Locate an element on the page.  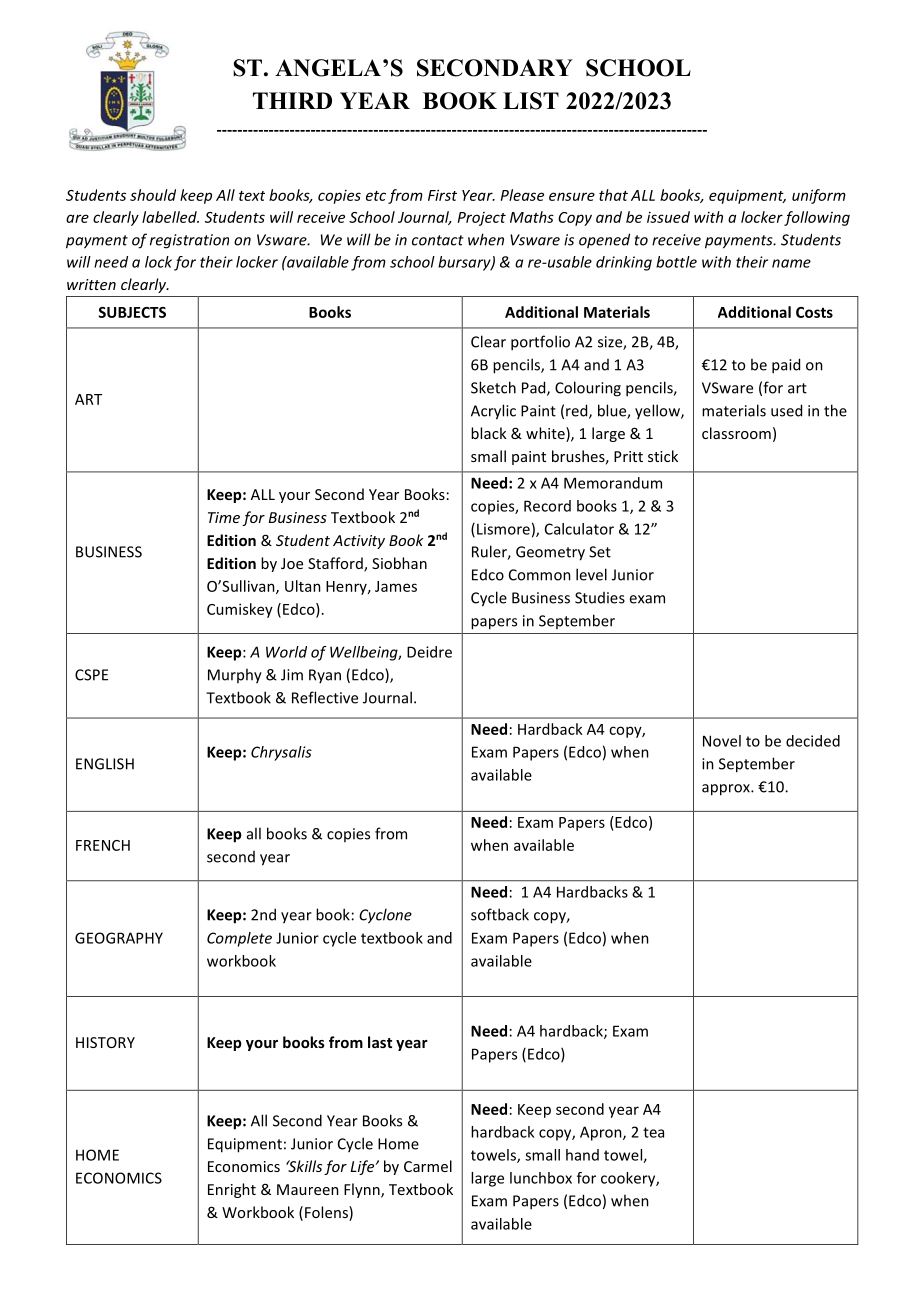
Deidre is located at coordinates (429, 652).
